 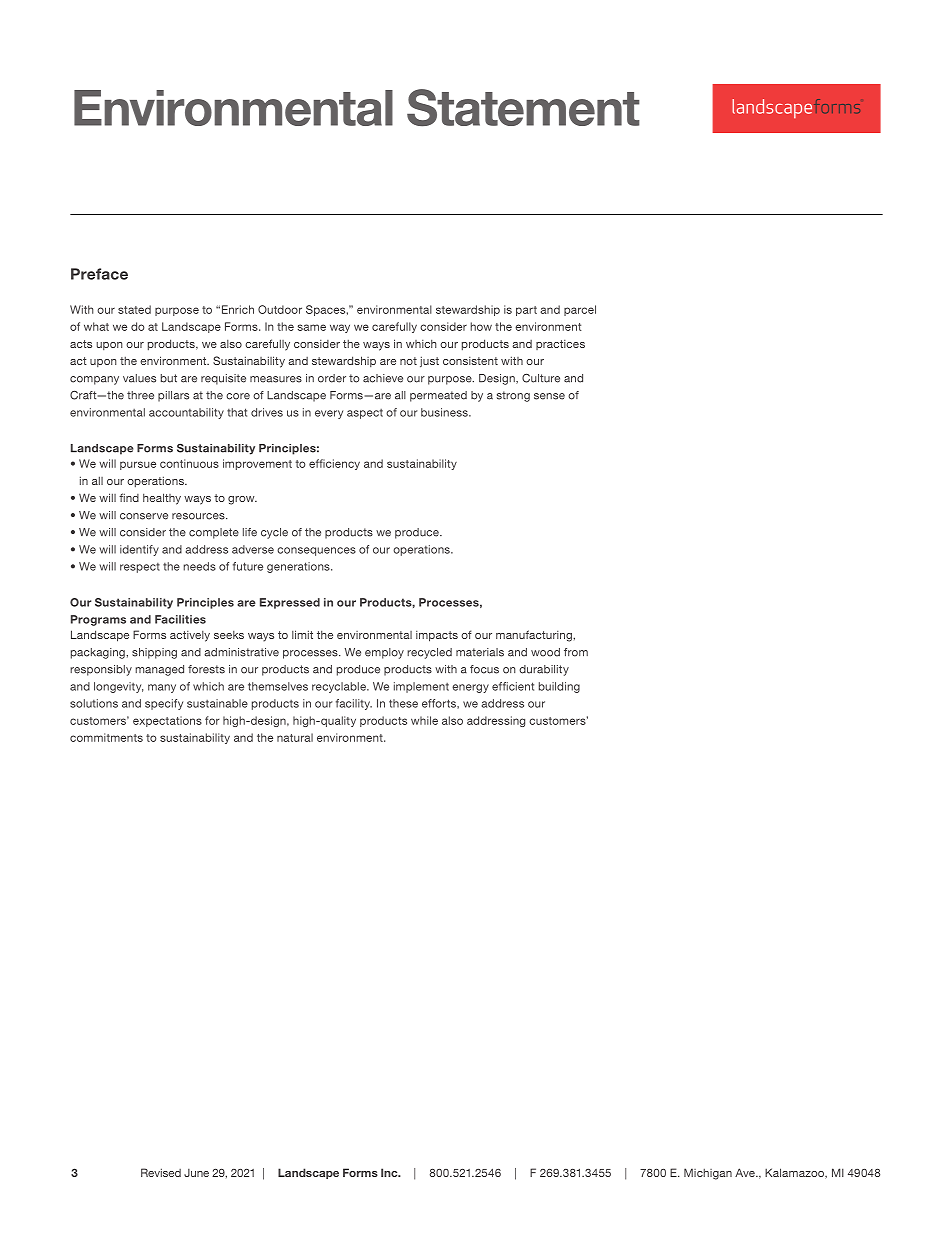 I want to click on Statement, so click(x=523, y=108).
